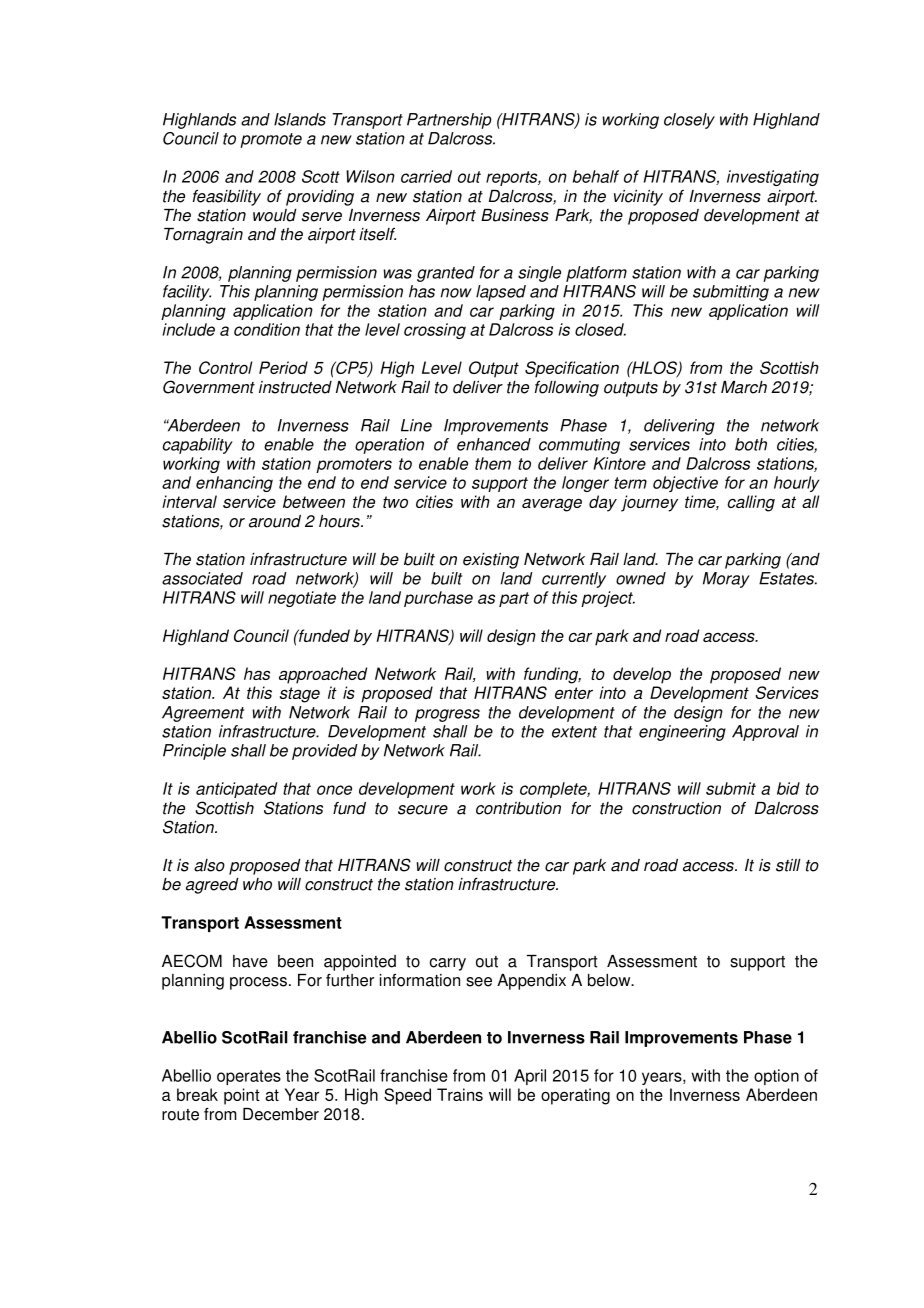 The width and height of the page is (924, 1308). What do you see at coordinates (689, 121) in the page?
I see `closely` at bounding box center [689, 121].
